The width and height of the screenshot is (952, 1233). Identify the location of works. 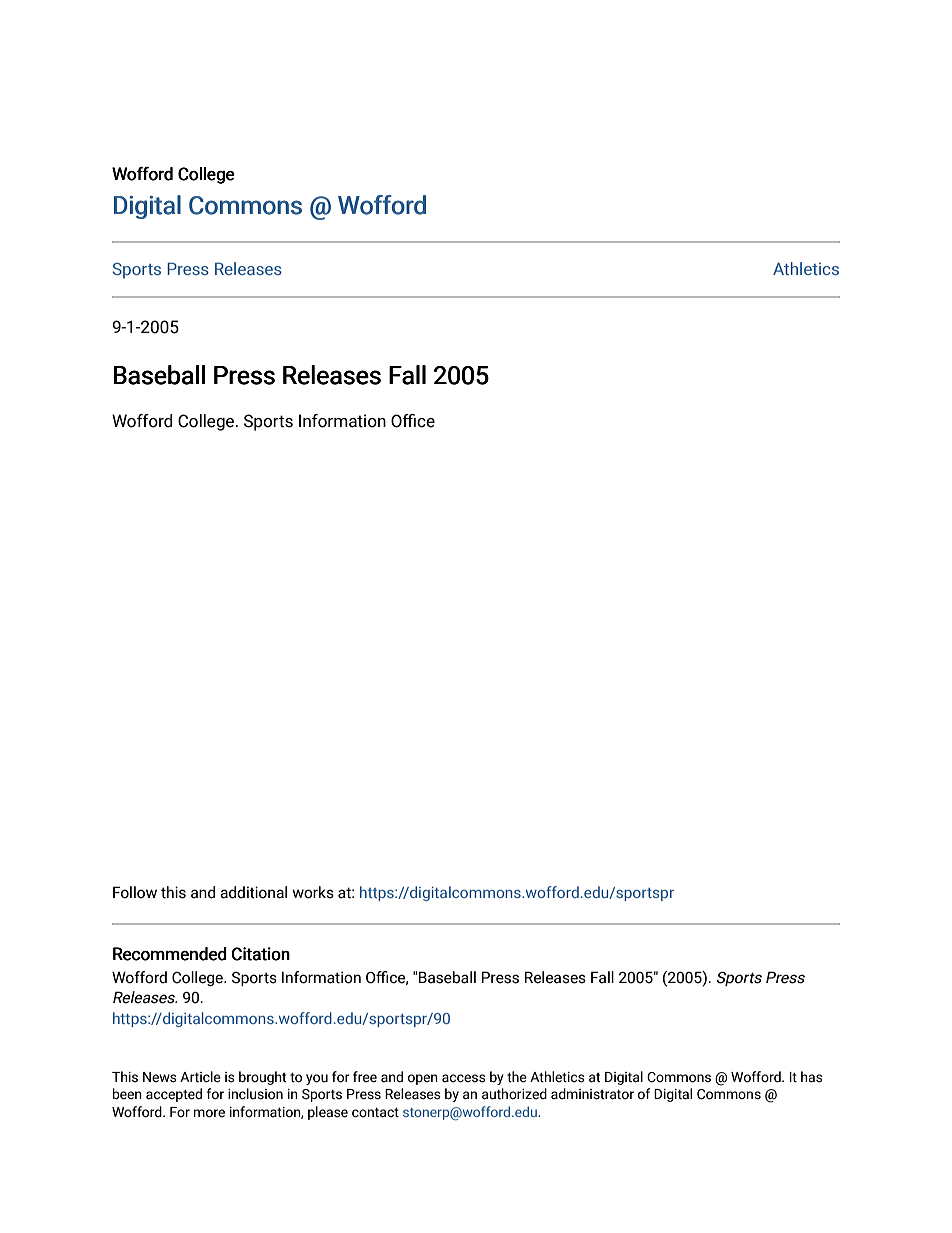
(313, 892).
